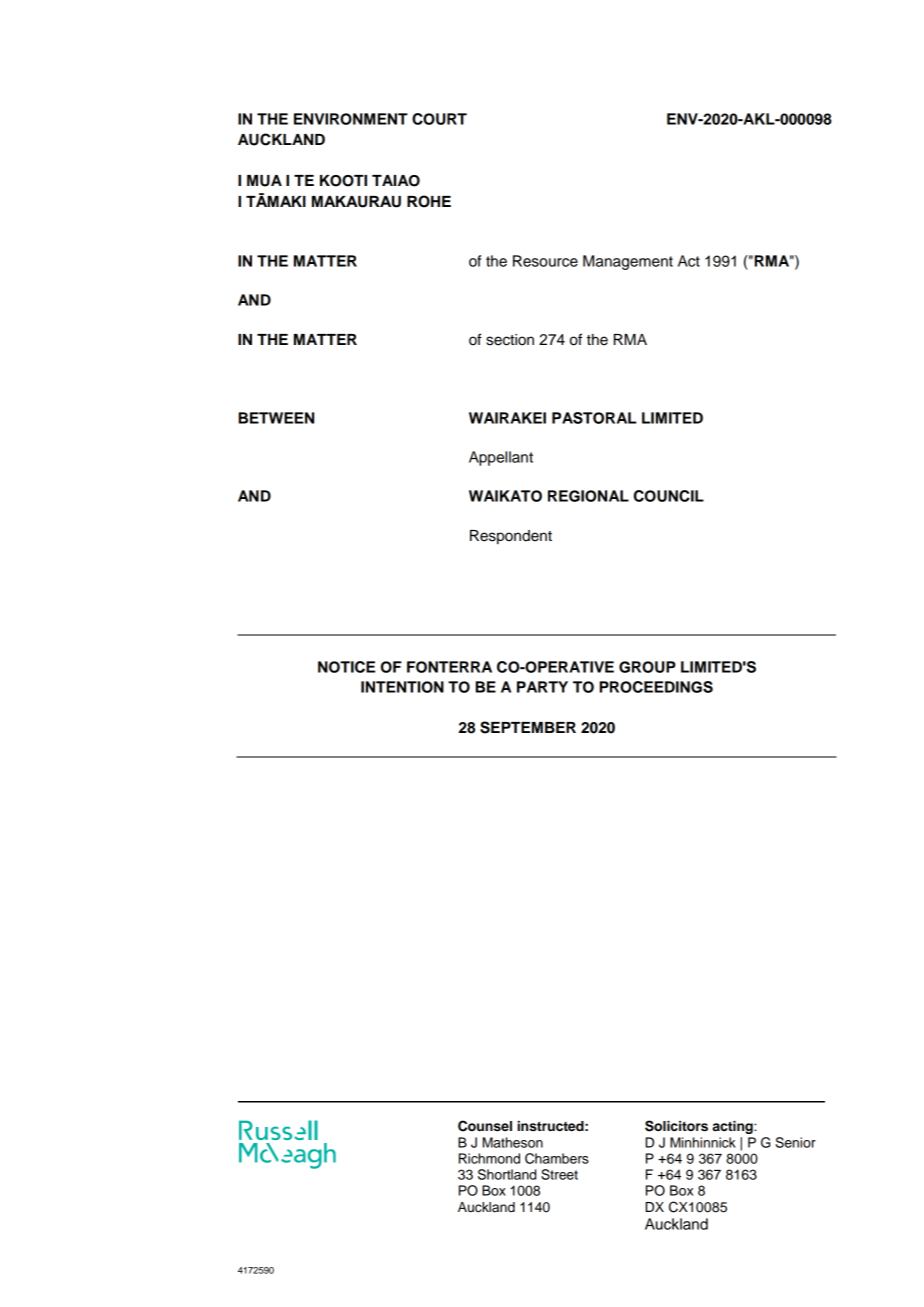  Describe the element at coordinates (513, 1142) in the page. I see `Matheson` at that location.
